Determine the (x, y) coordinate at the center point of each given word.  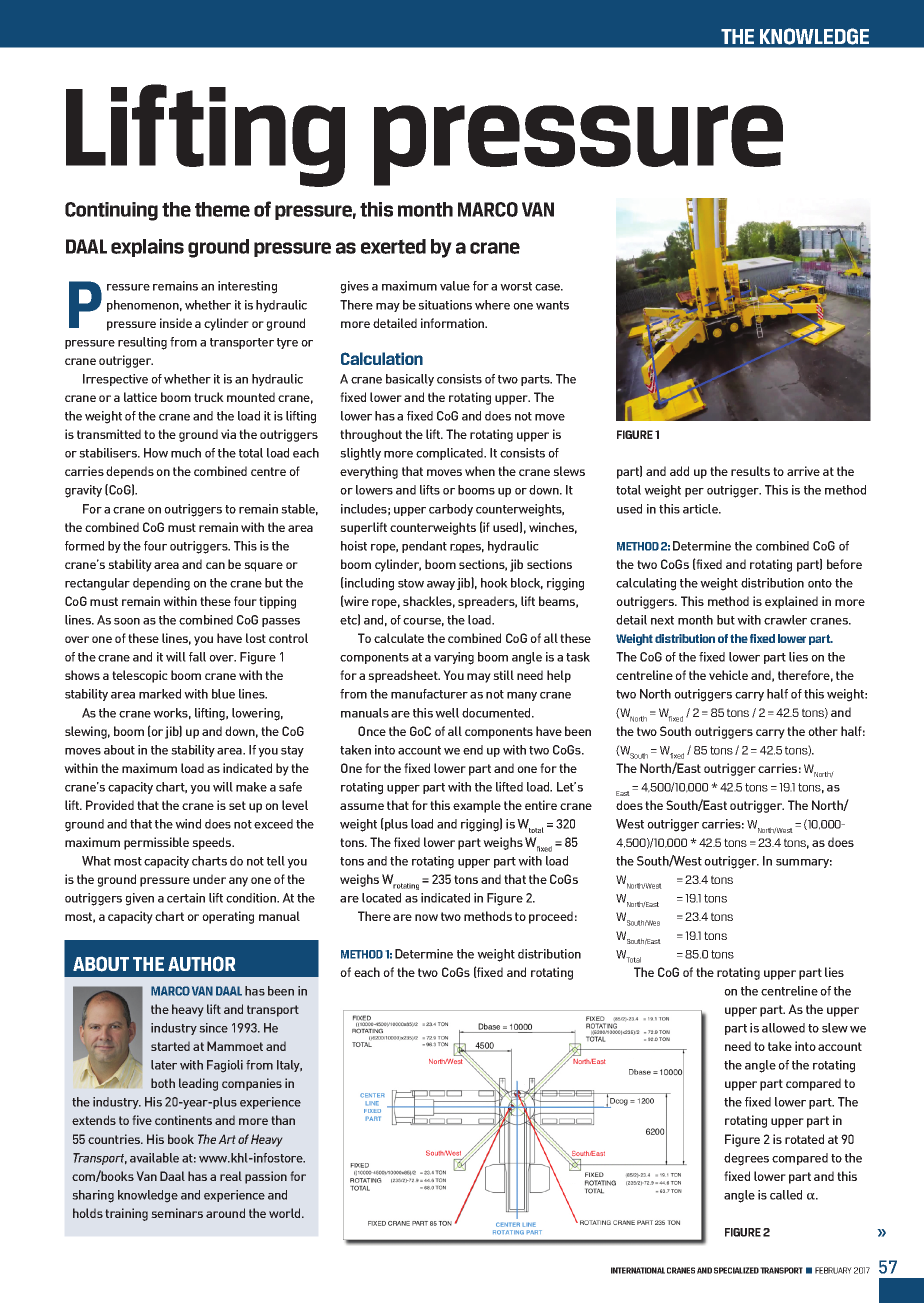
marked (160, 694)
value (455, 286)
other (823, 731)
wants (552, 305)
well (447, 713)
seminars (177, 1213)
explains (147, 248)
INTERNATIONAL (638, 1270)
